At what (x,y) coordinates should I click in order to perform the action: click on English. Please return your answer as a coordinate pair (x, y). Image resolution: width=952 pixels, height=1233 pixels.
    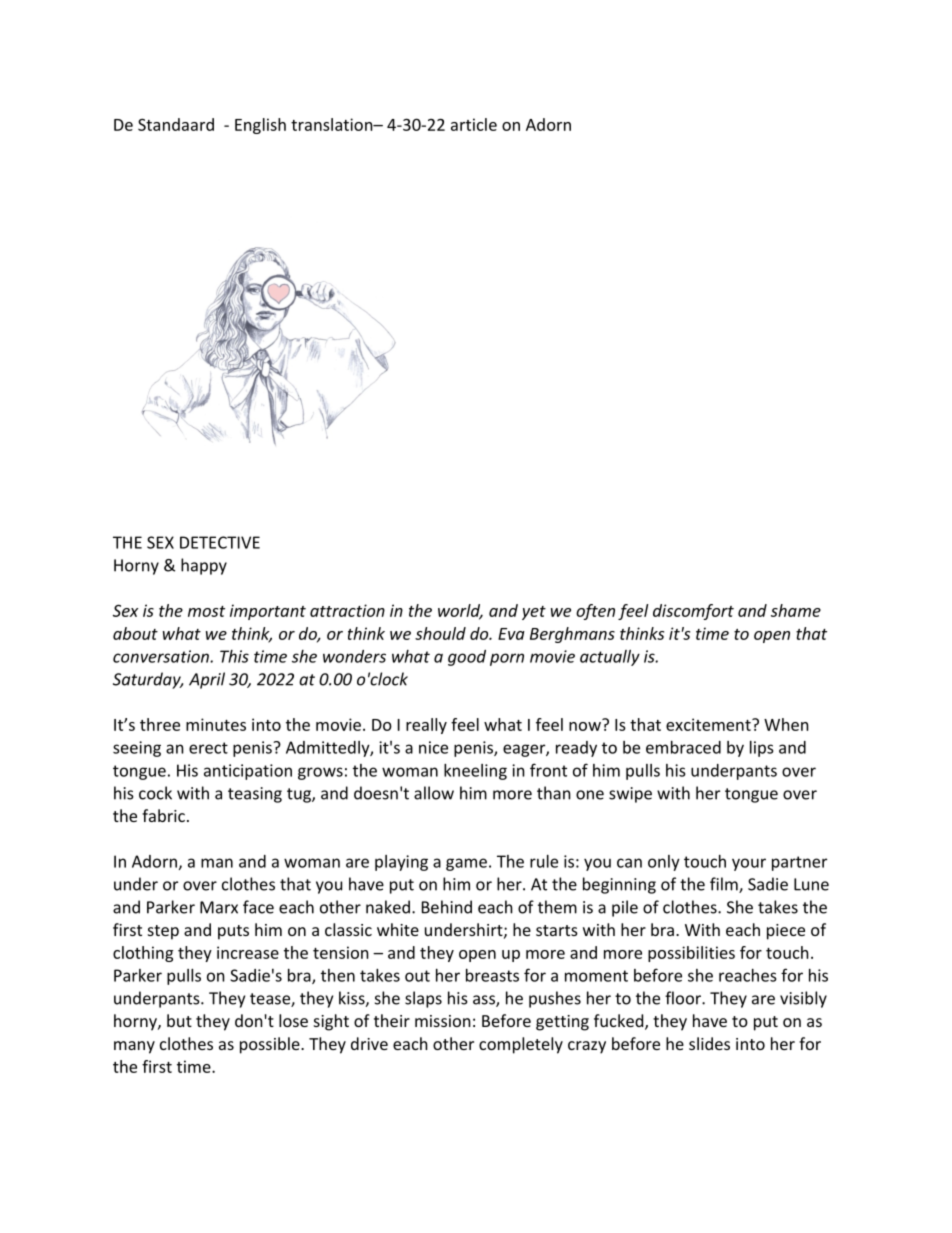
    Looking at the image, I should click on (260, 126).
